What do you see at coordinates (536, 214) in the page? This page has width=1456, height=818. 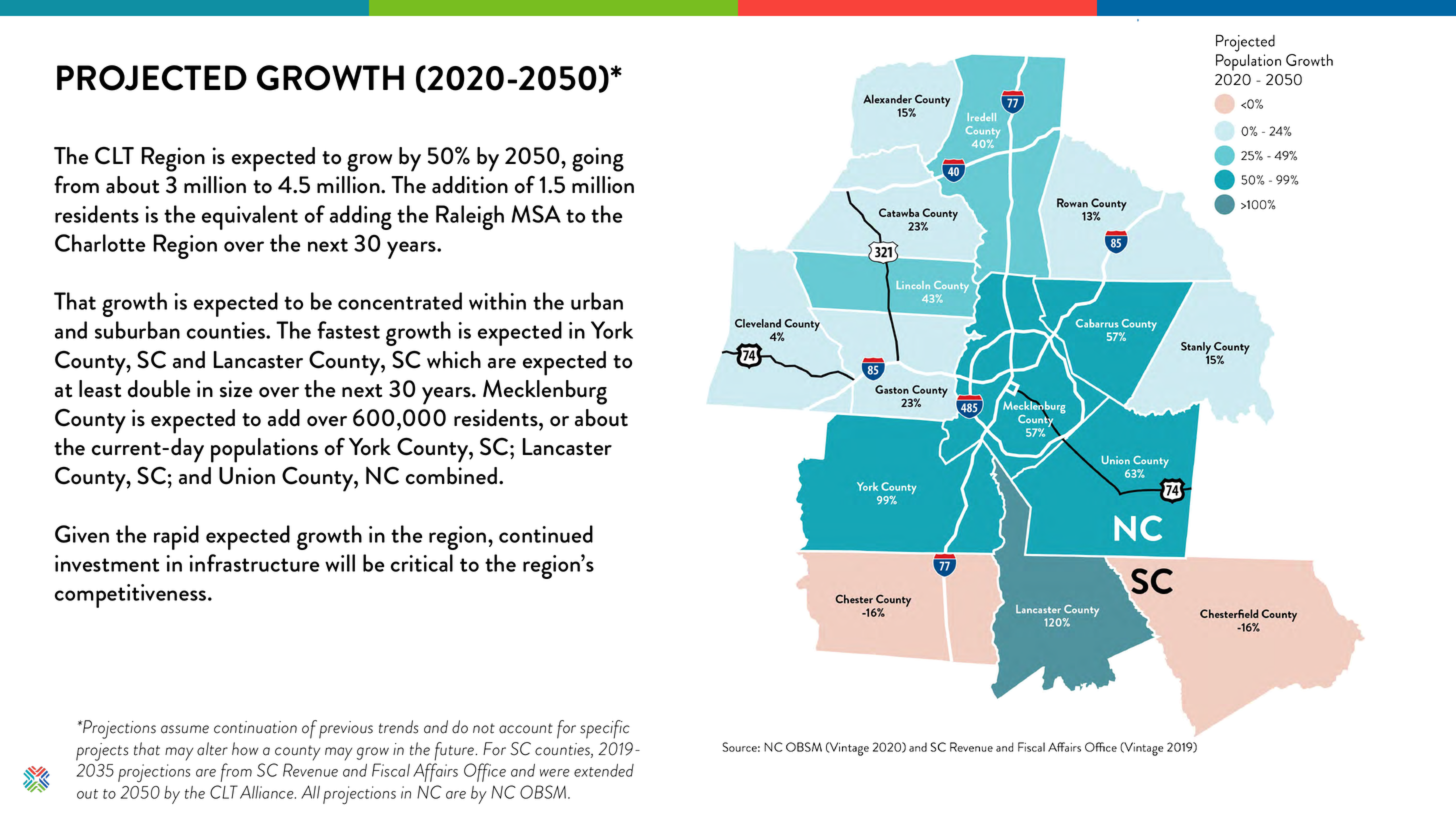 I see `MSA` at bounding box center [536, 214].
